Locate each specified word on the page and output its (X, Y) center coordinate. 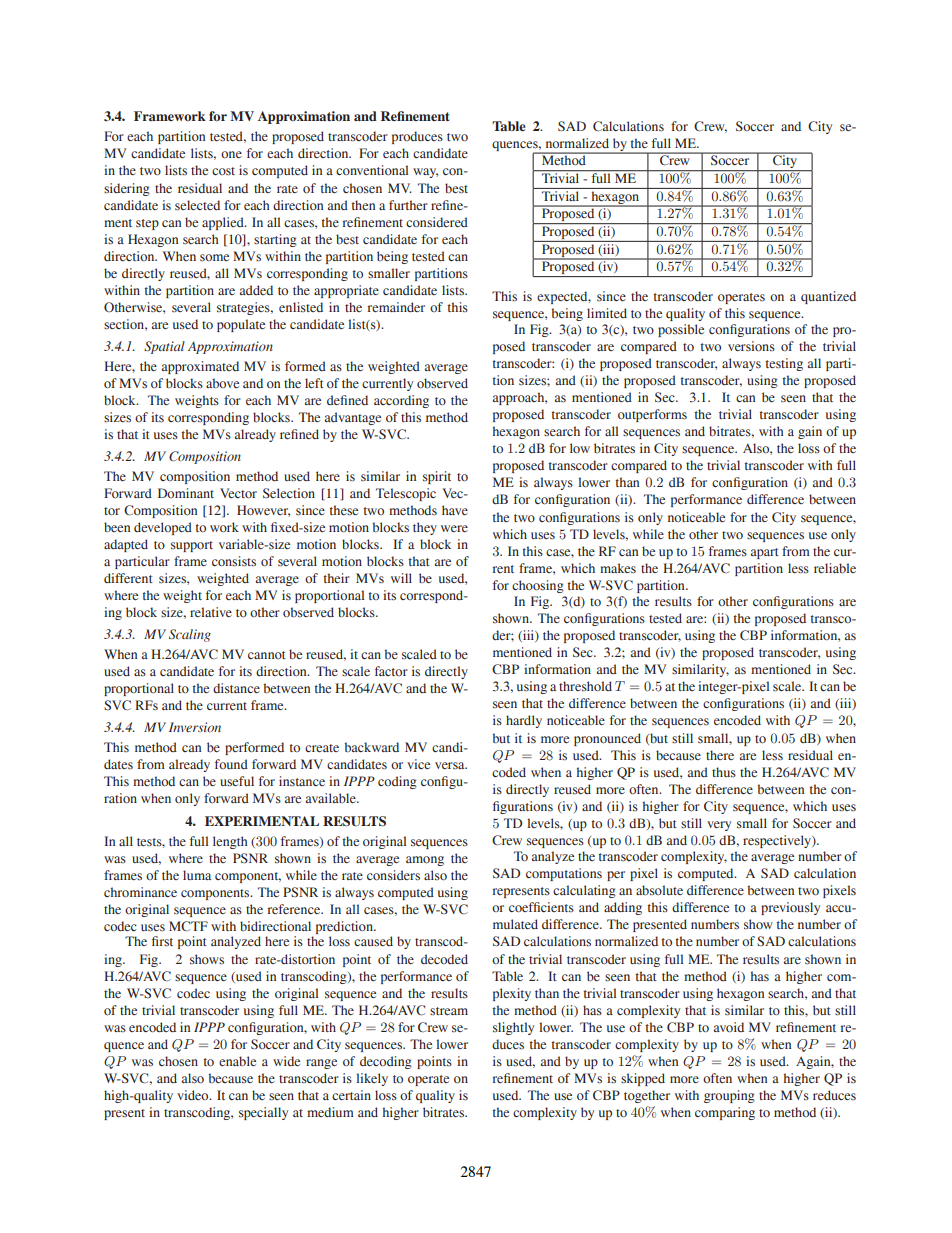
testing (784, 364)
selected (197, 205)
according (401, 401)
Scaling (190, 635)
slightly (513, 1028)
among (425, 861)
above (222, 383)
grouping (729, 1096)
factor (391, 671)
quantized (828, 297)
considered (437, 222)
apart (765, 553)
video (194, 1095)
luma (197, 875)
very (719, 826)
